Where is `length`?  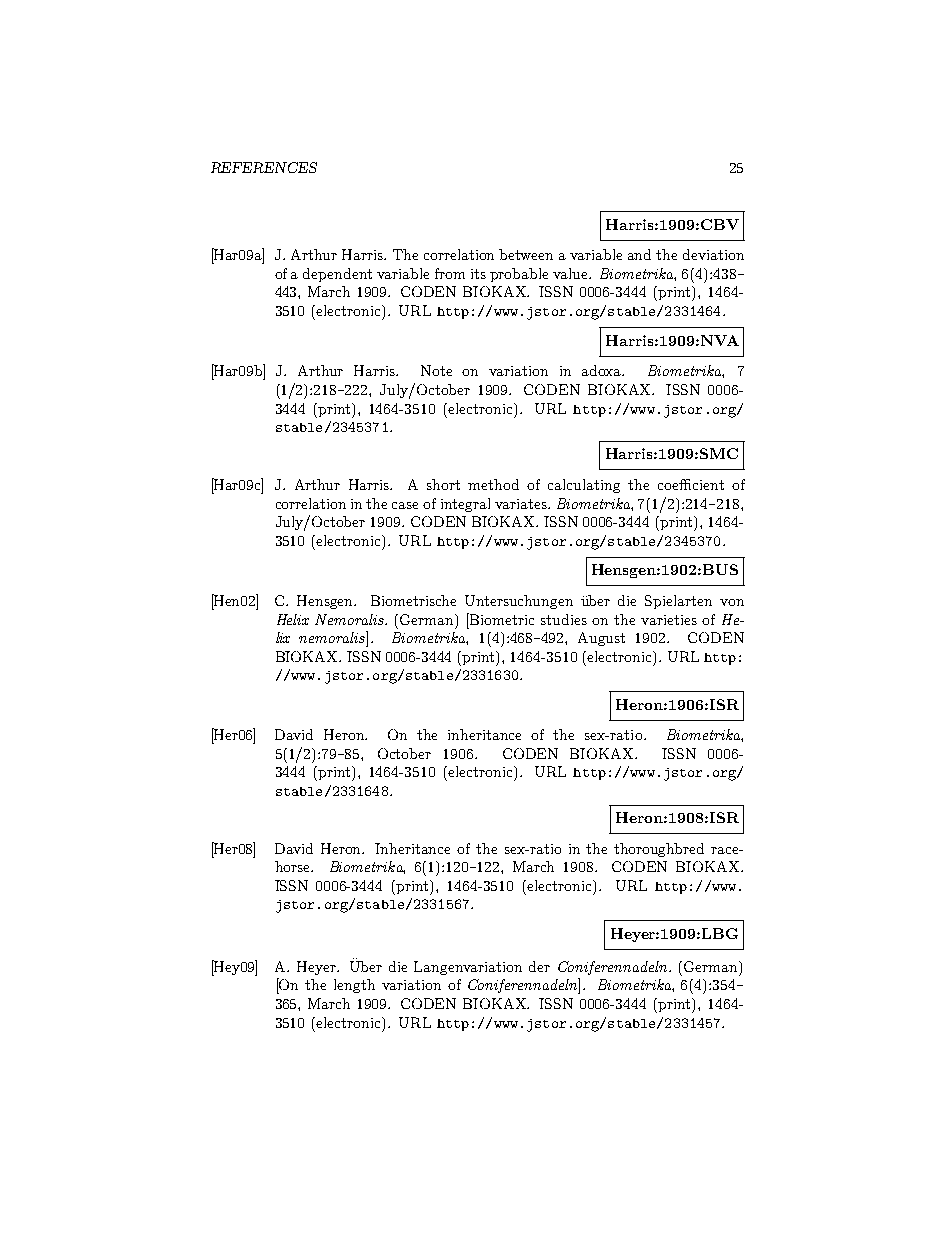 length is located at coordinates (354, 986).
